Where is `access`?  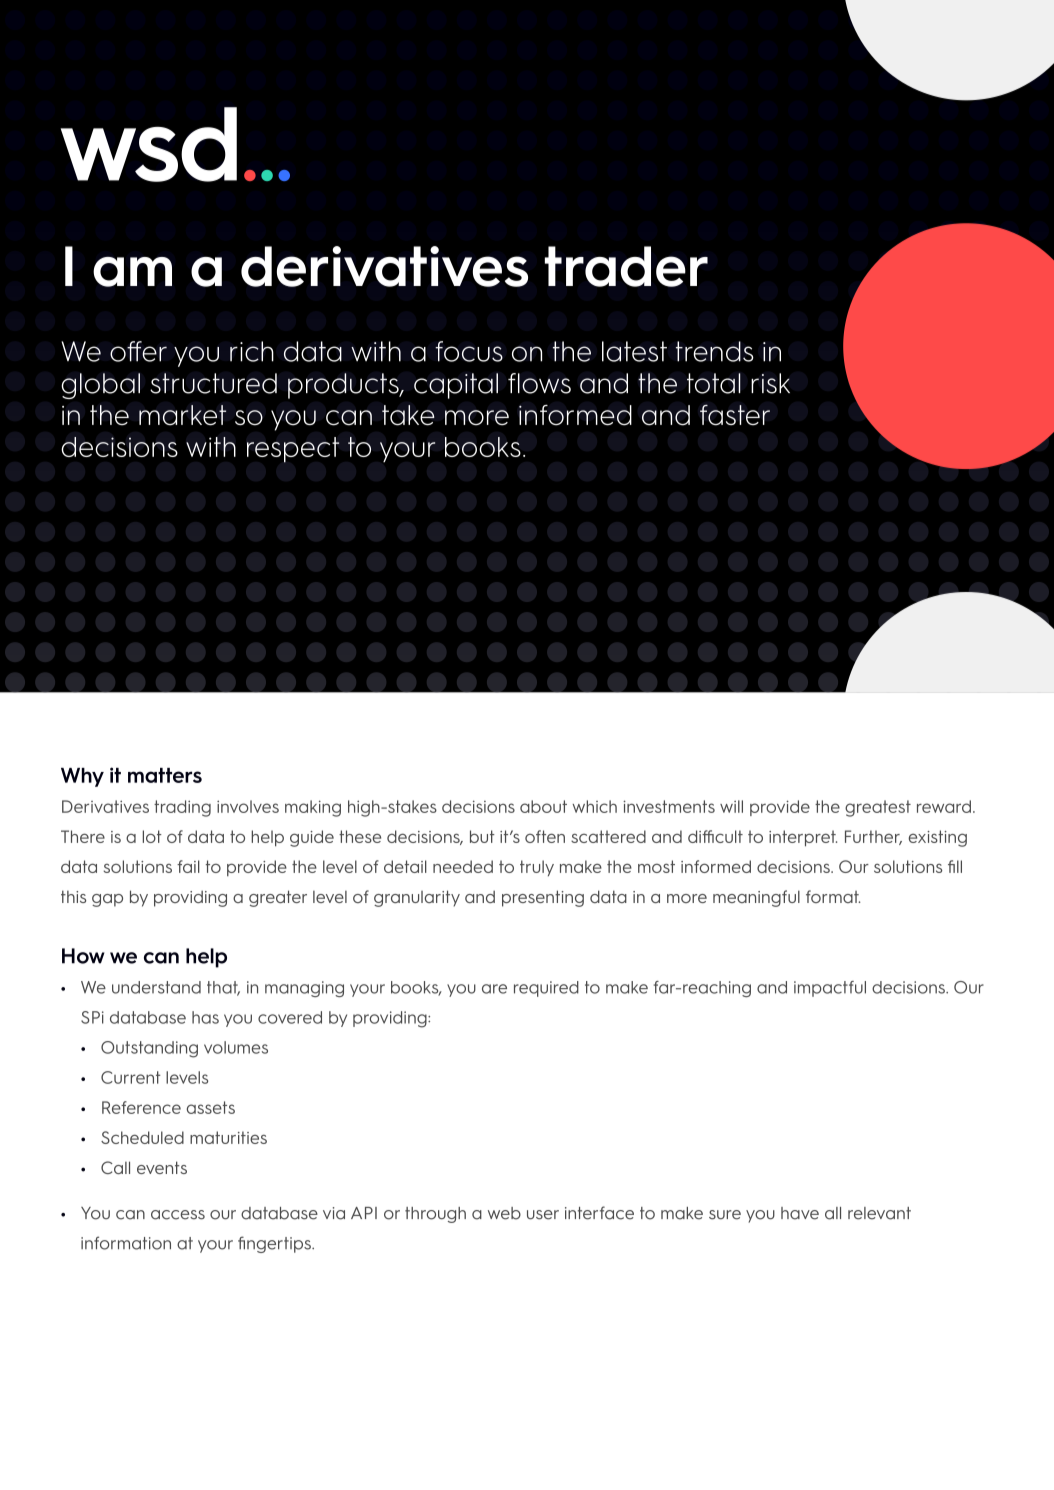 access is located at coordinates (178, 1215).
